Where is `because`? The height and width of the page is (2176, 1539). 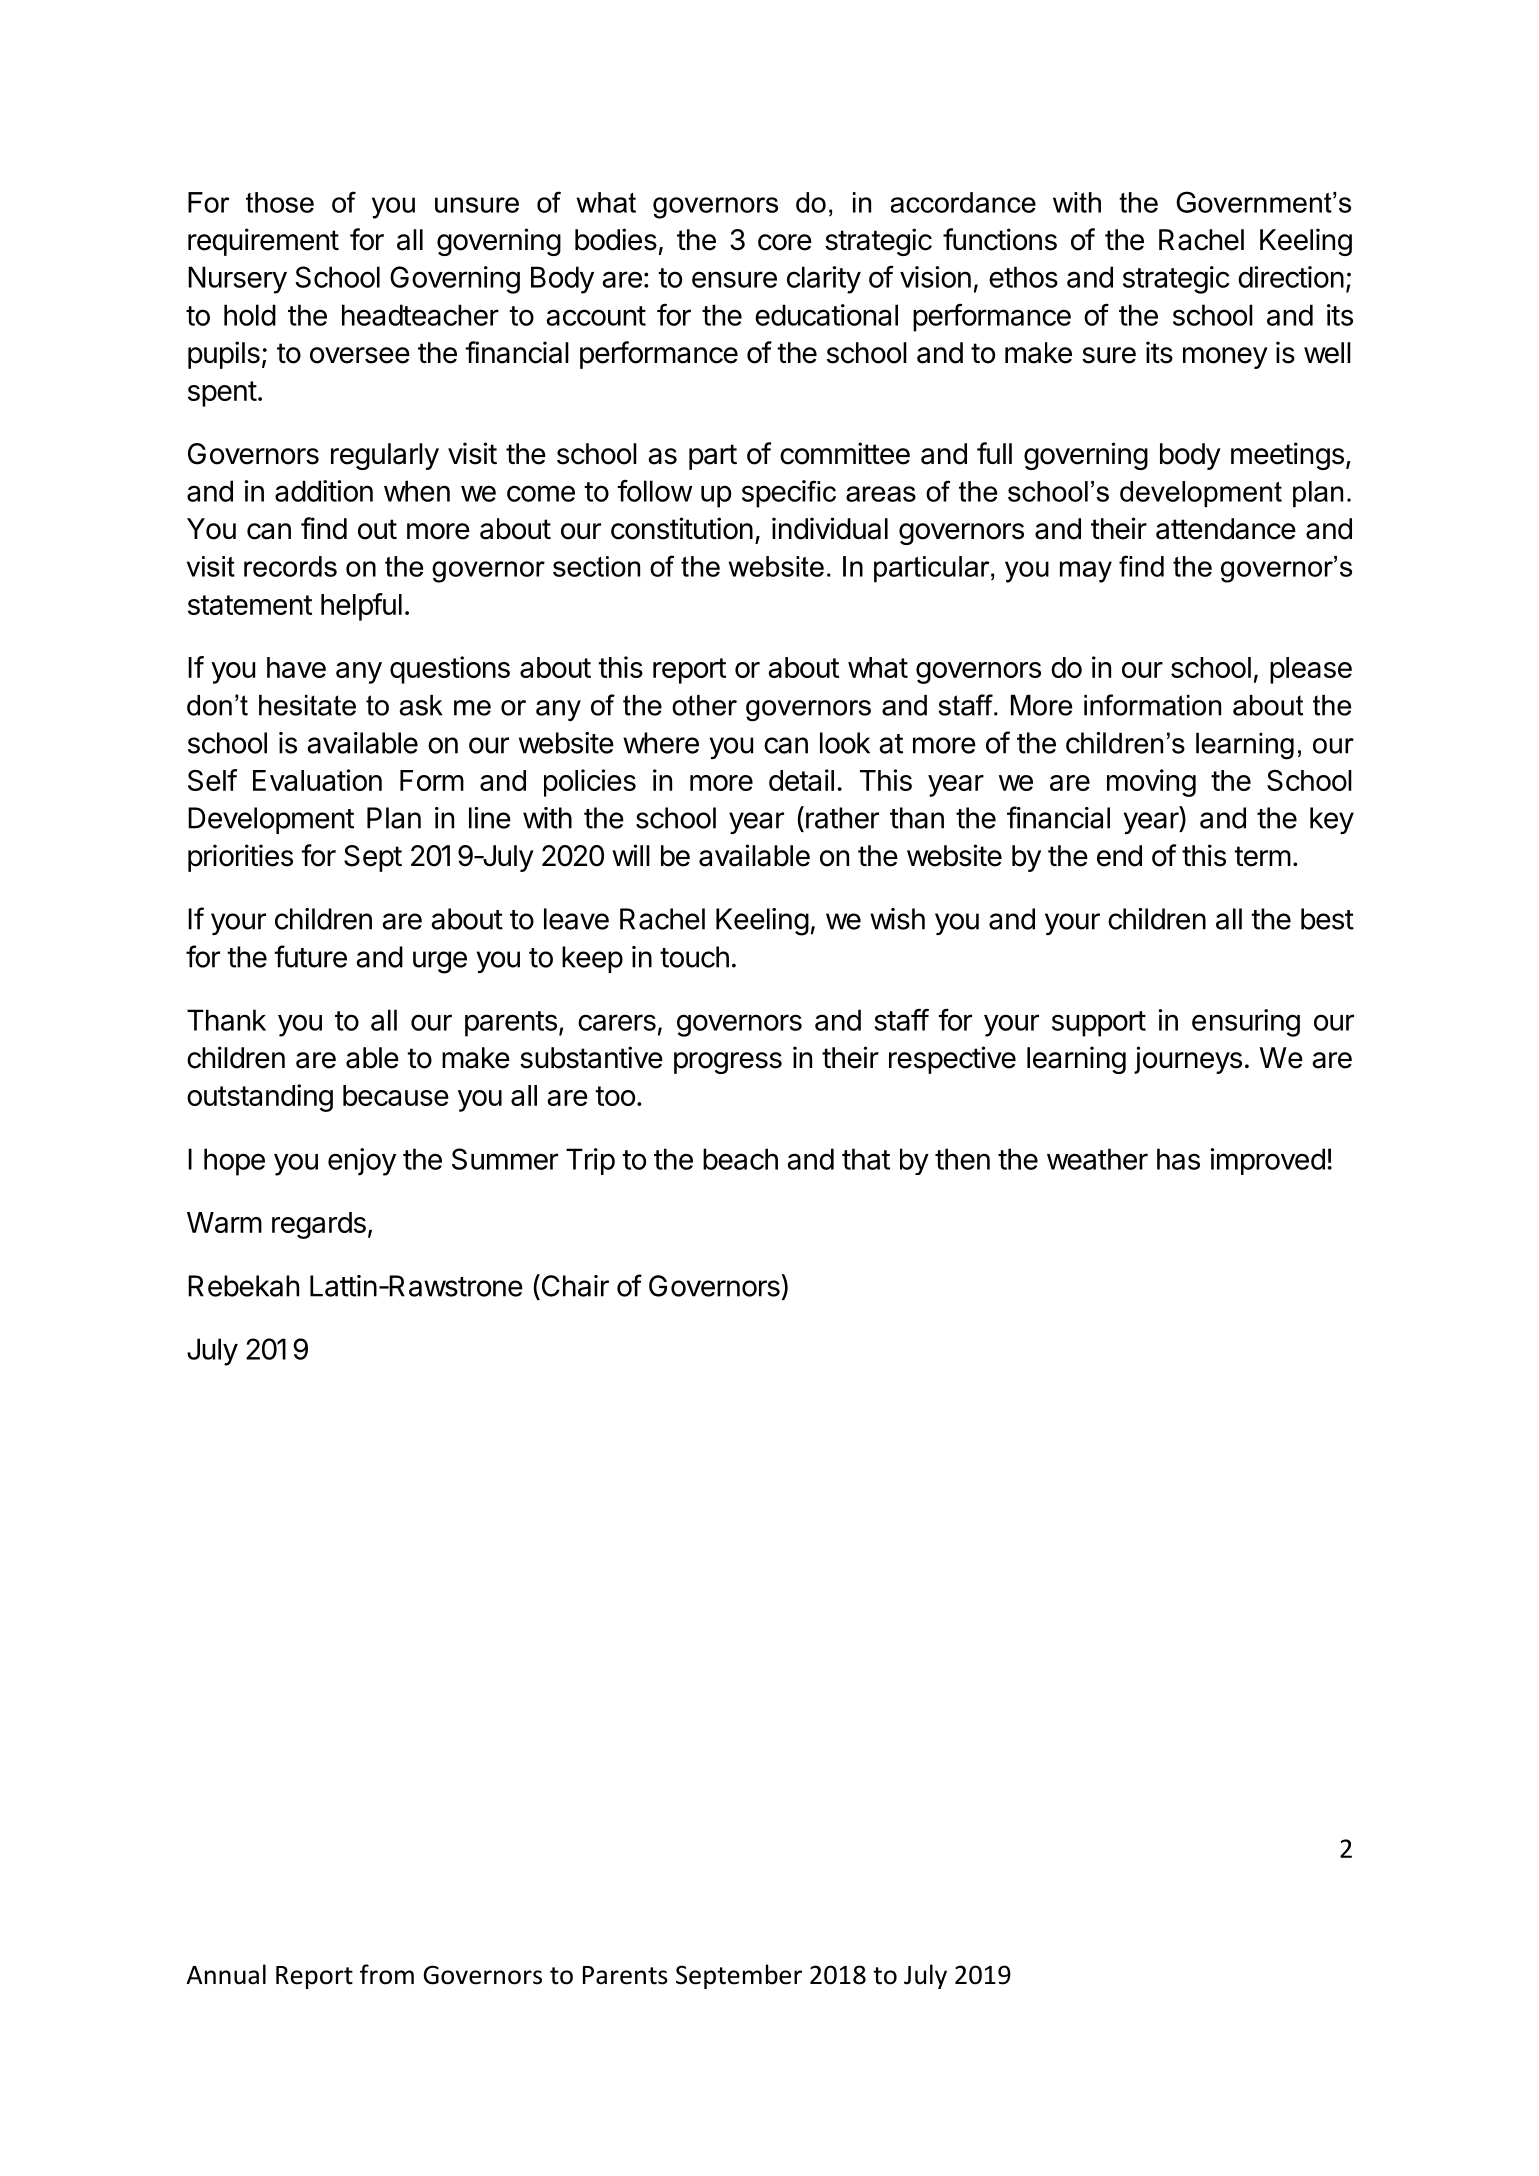
because is located at coordinates (396, 1095).
